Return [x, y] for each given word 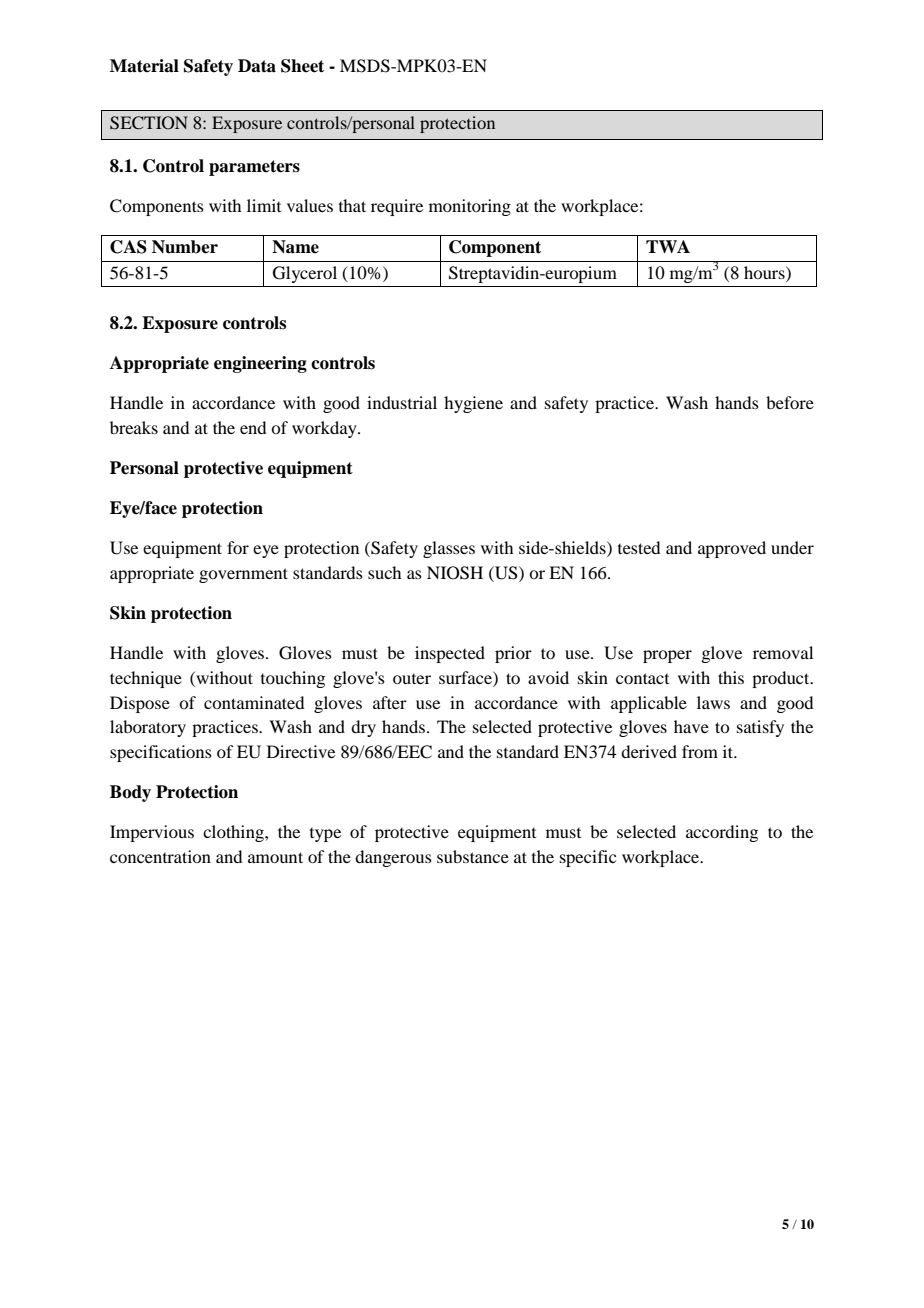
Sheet [302, 66]
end [253, 427]
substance [473, 856]
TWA [668, 246]
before [790, 402]
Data [257, 66]
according [722, 833]
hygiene [473, 404]
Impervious [152, 833]
